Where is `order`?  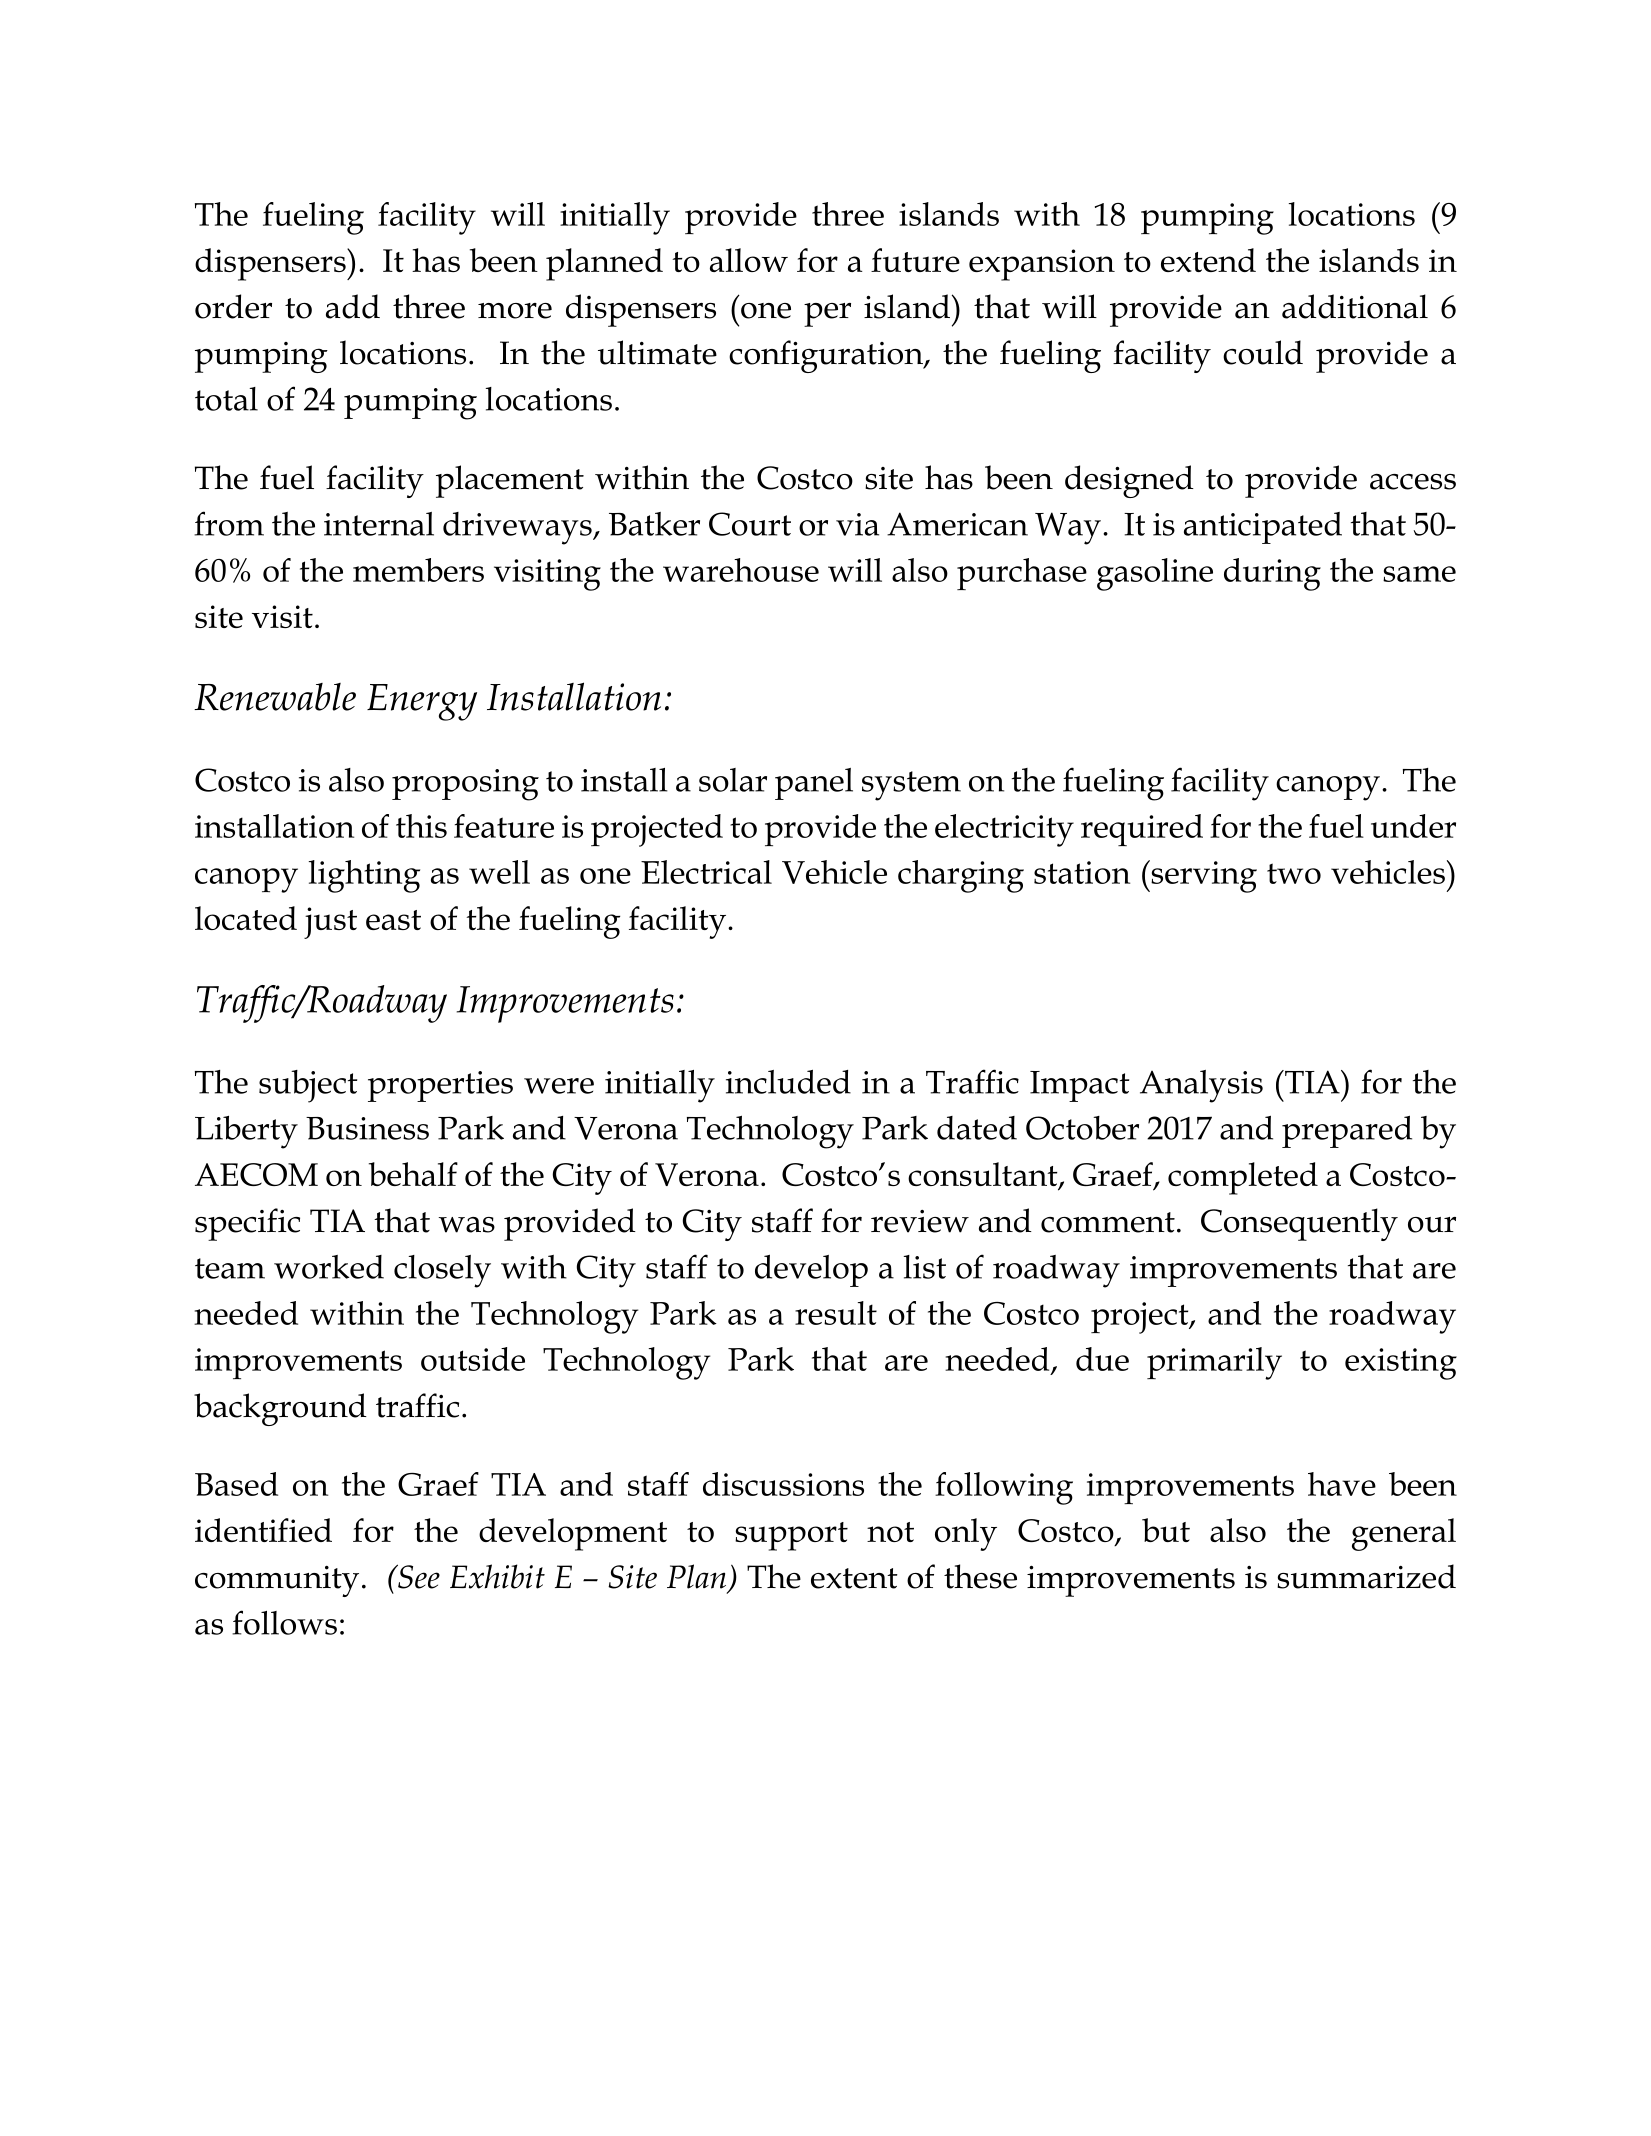 order is located at coordinates (233, 306).
